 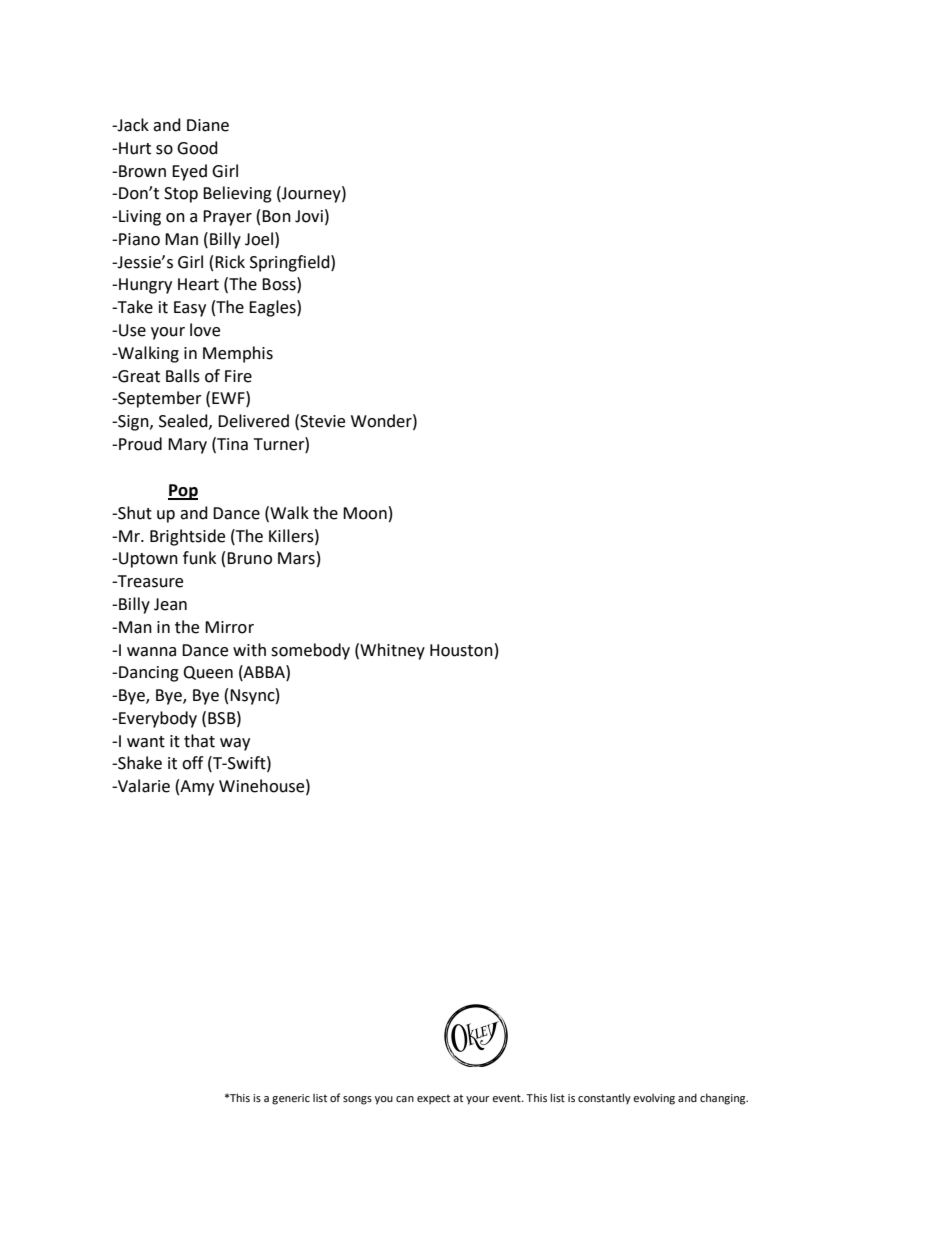 What do you see at coordinates (291, 1099) in the document?
I see `generic` at bounding box center [291, 1099].
